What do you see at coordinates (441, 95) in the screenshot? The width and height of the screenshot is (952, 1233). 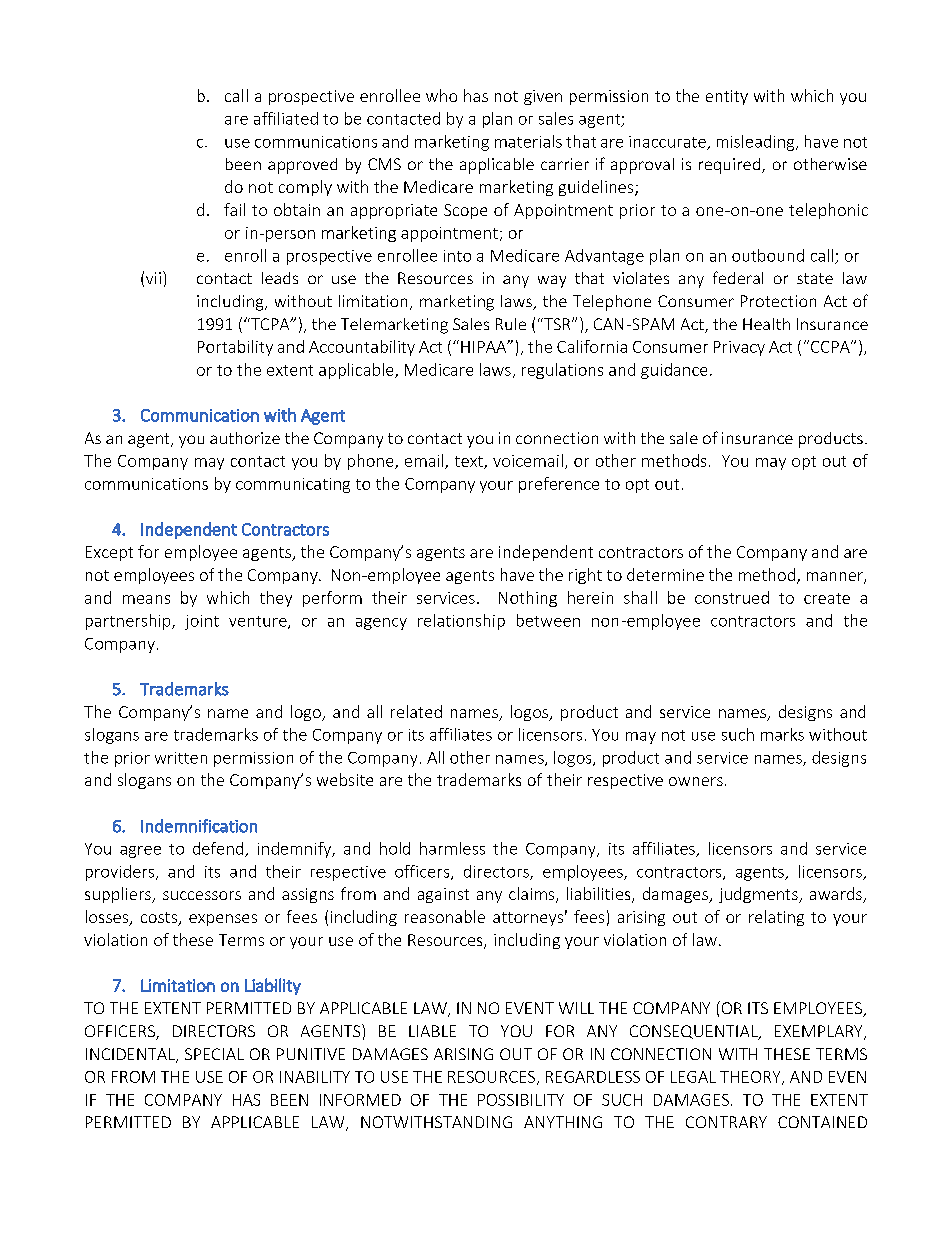 I see `who` at bounding box center [441, 95].
